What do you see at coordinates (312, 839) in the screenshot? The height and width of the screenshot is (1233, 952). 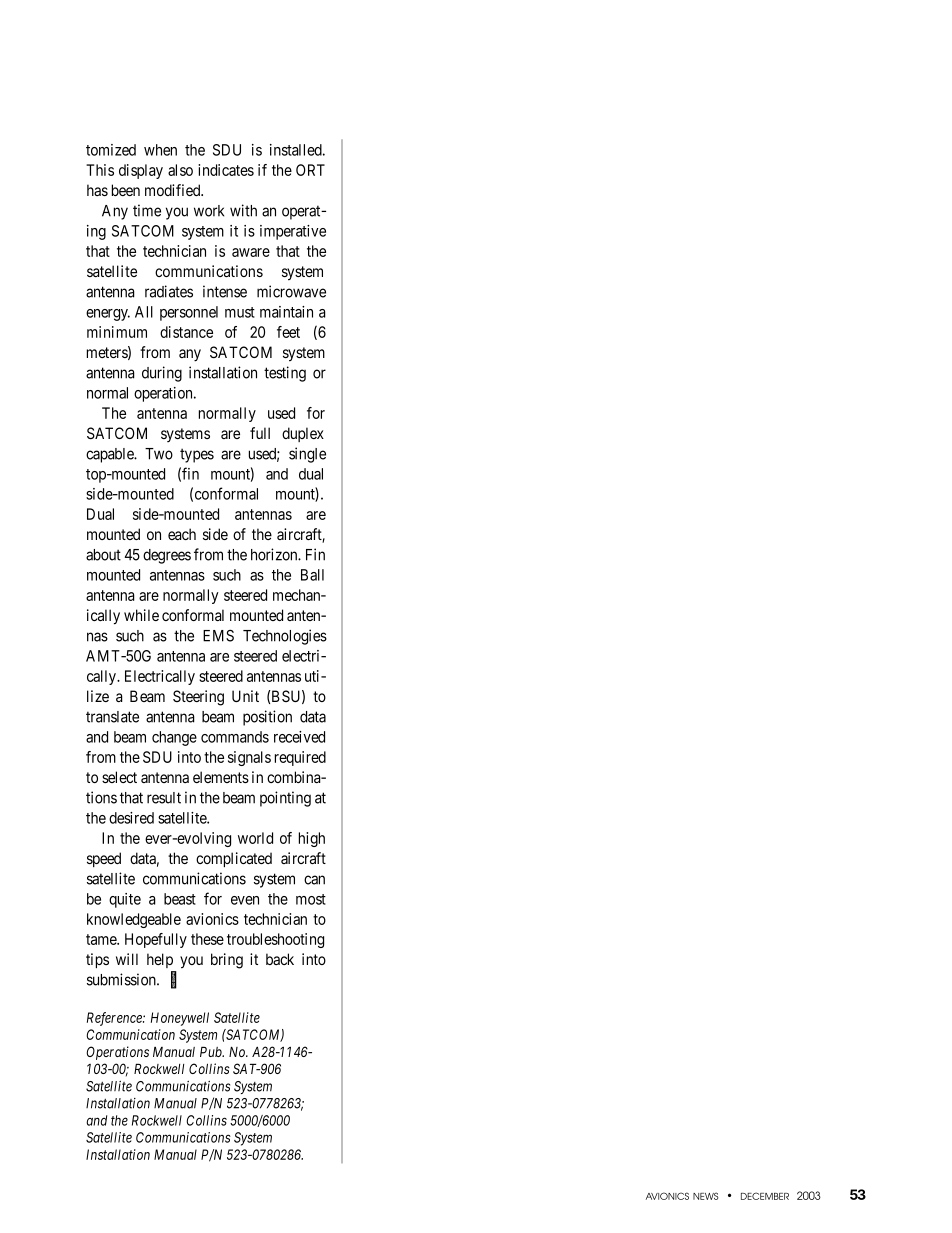 I see `high` at bounding box center [312, 839].
